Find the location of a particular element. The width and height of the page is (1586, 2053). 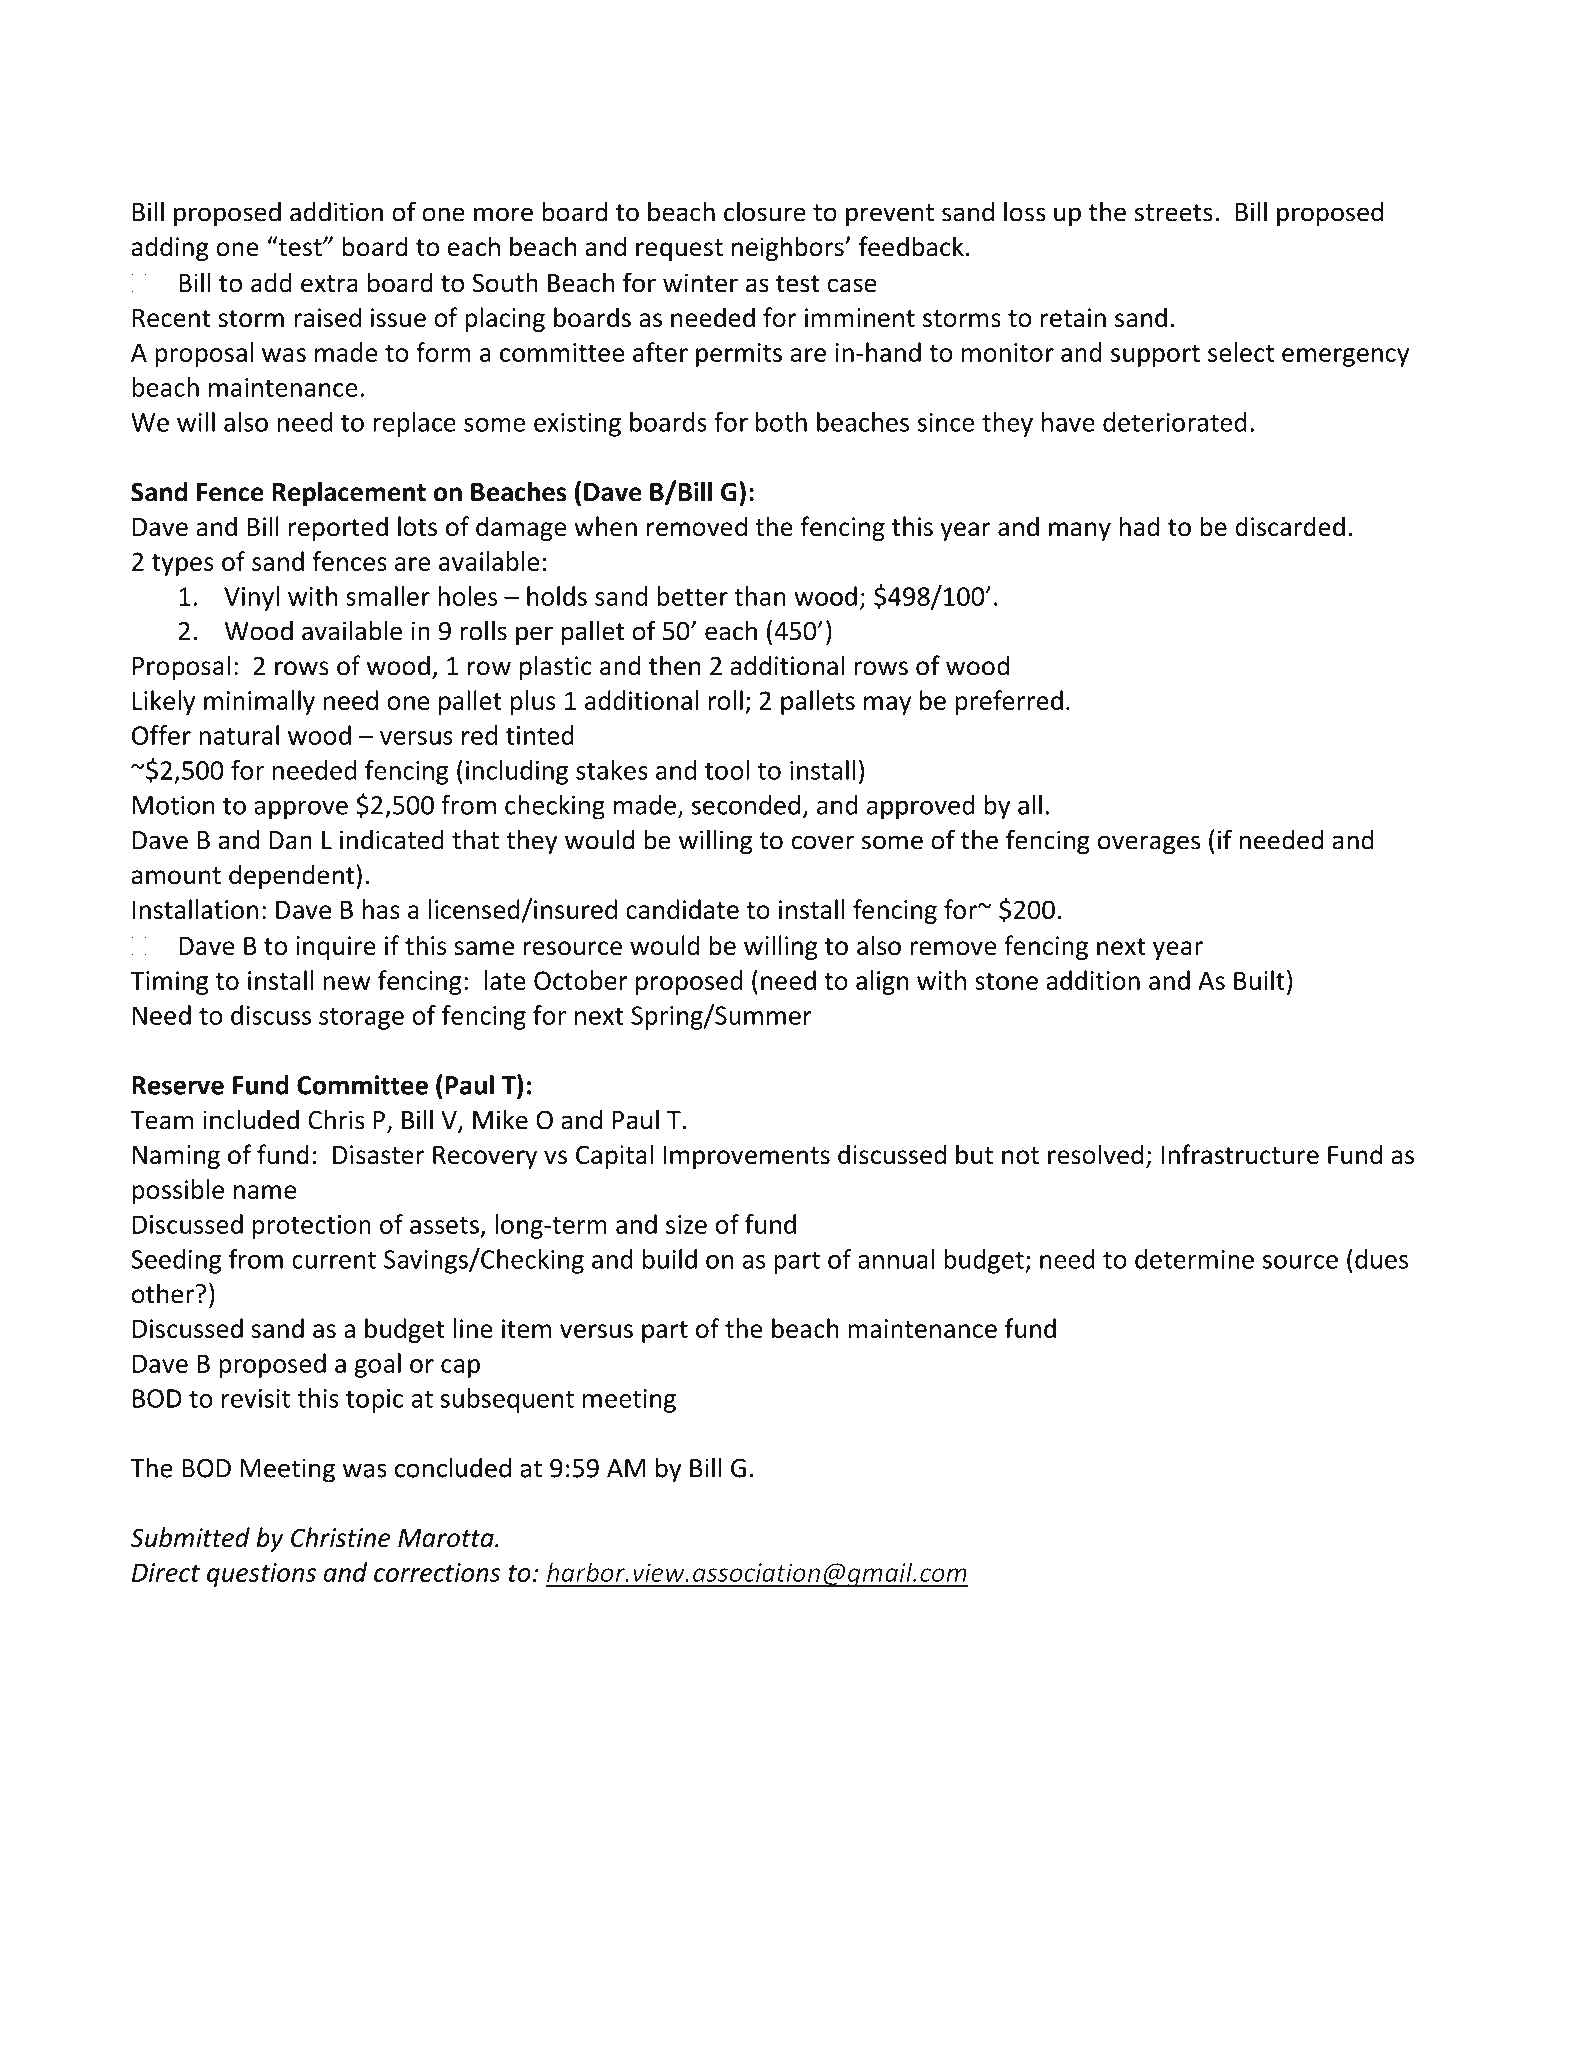

neighbors is located at coordinates (789, 248).
